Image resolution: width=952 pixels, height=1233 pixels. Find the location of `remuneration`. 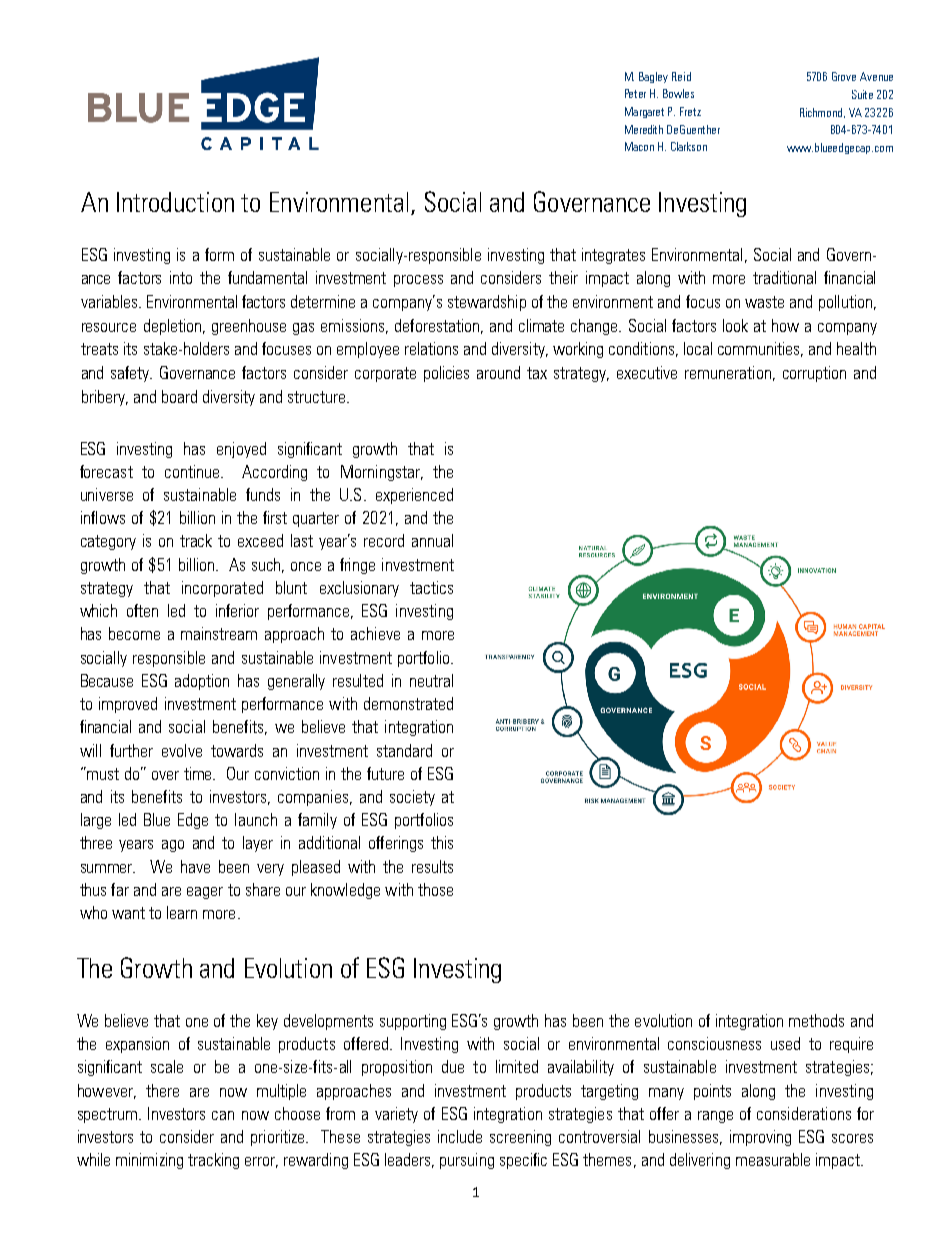

remuneration is located at coordinates (728, 372).
